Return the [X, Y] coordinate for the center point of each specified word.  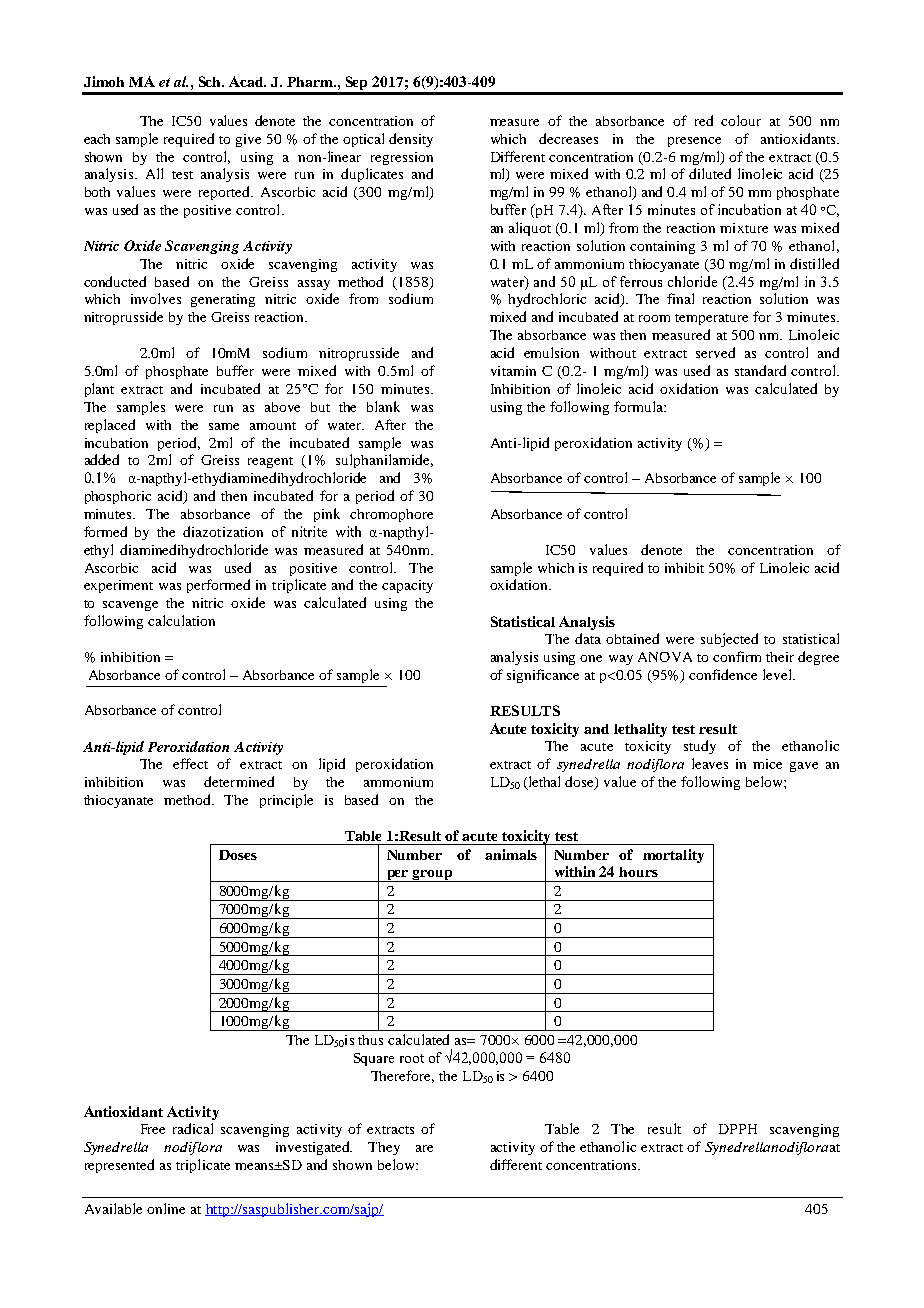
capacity [407, 586]
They [384, 1148]
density [411, 140]
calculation [181, 620]
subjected [729, 640]
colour [741, 120]
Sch [211, 81]
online [166, 1208]
